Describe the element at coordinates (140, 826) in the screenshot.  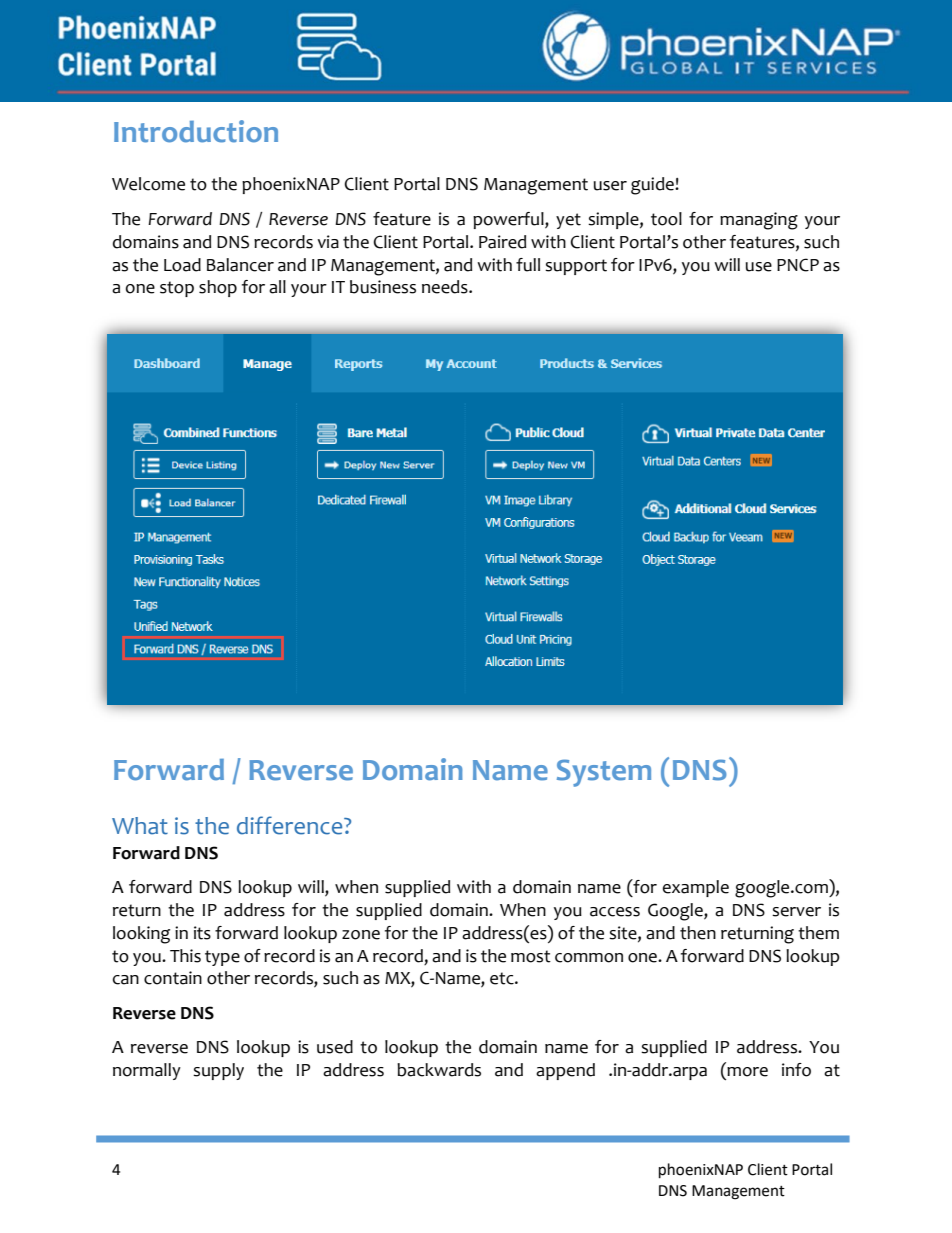
I see `What` at that location.
